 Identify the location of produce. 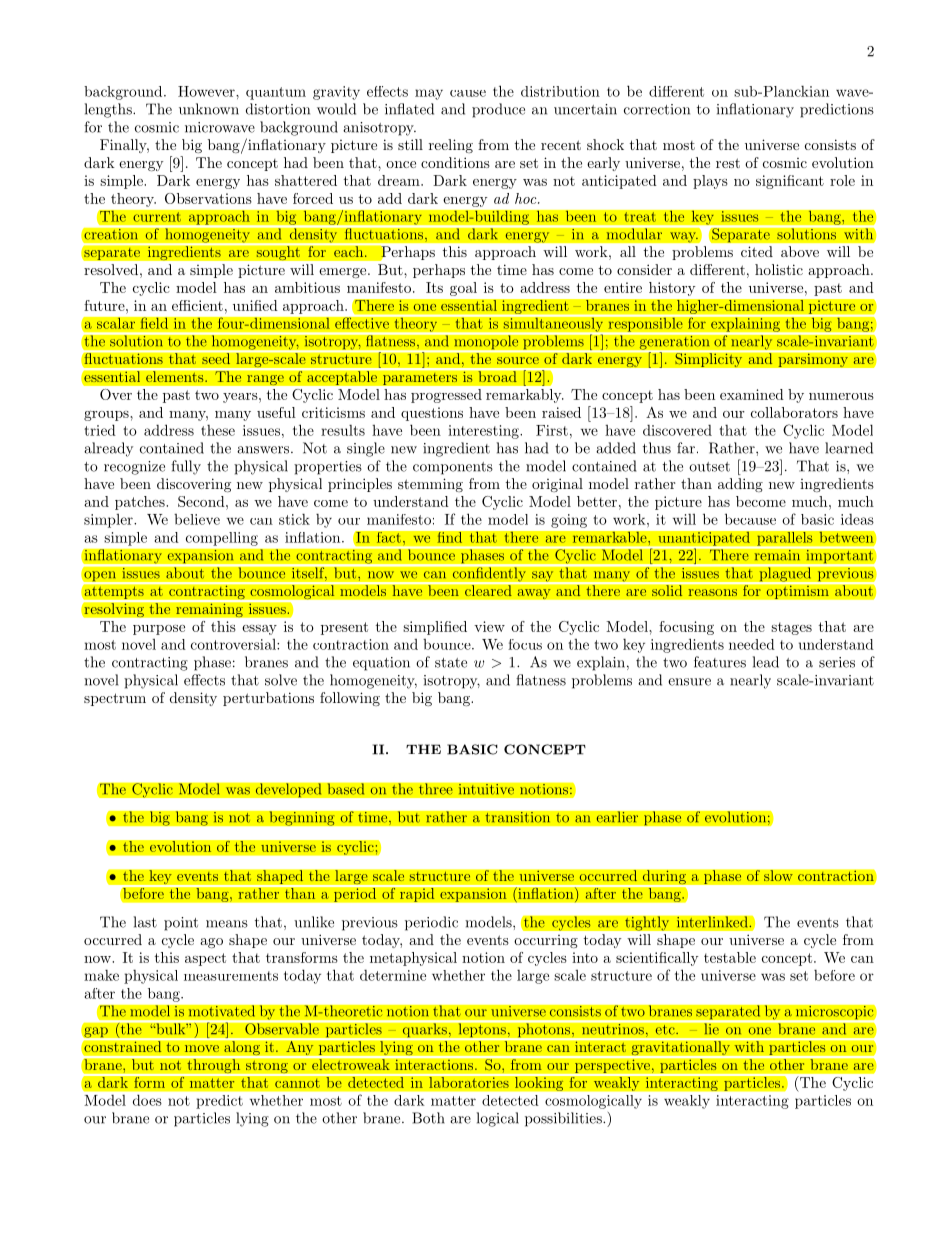
(498, 110).
